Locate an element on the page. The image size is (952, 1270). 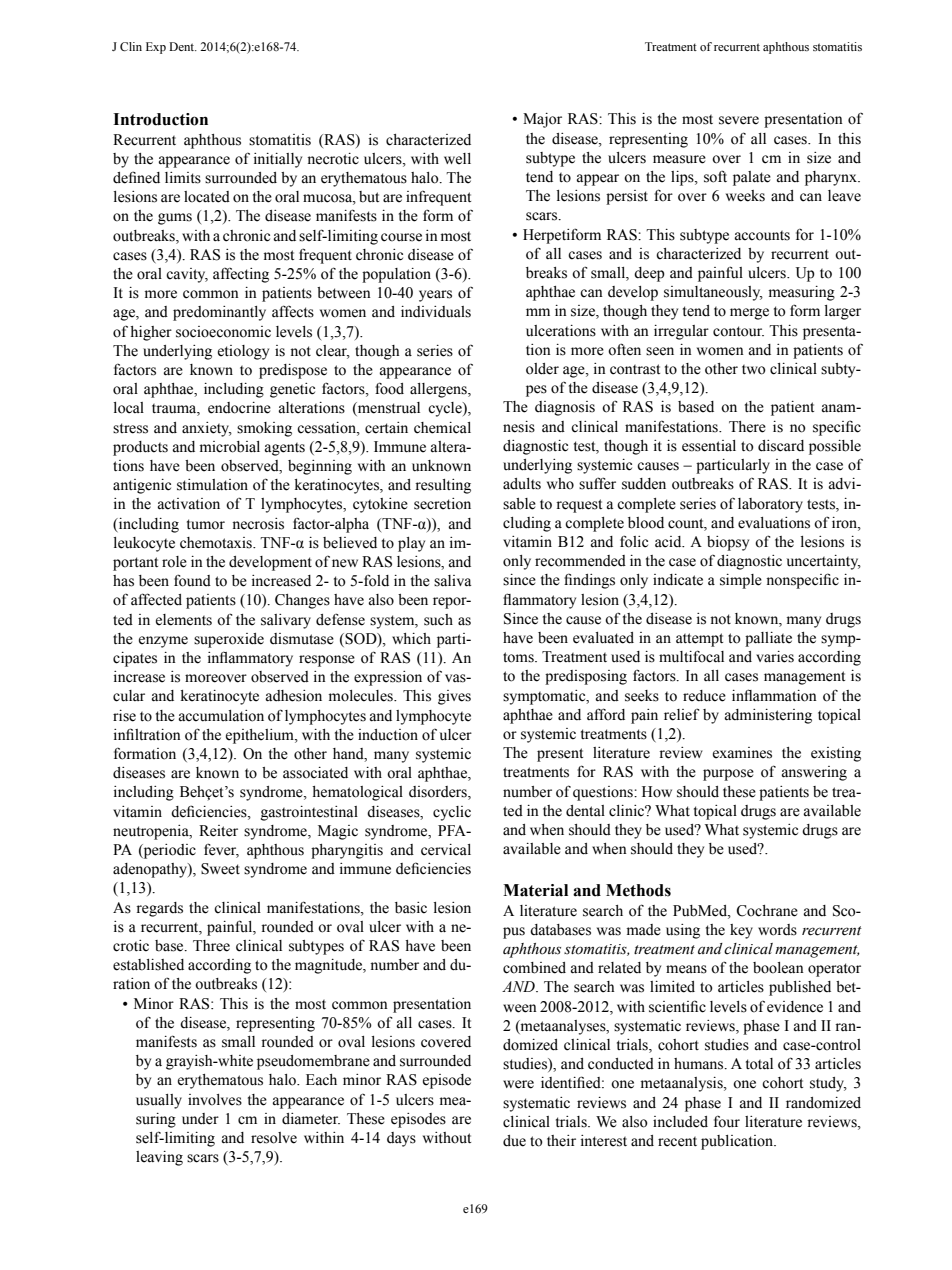
endocrine is located at coordinates (239, 408).
